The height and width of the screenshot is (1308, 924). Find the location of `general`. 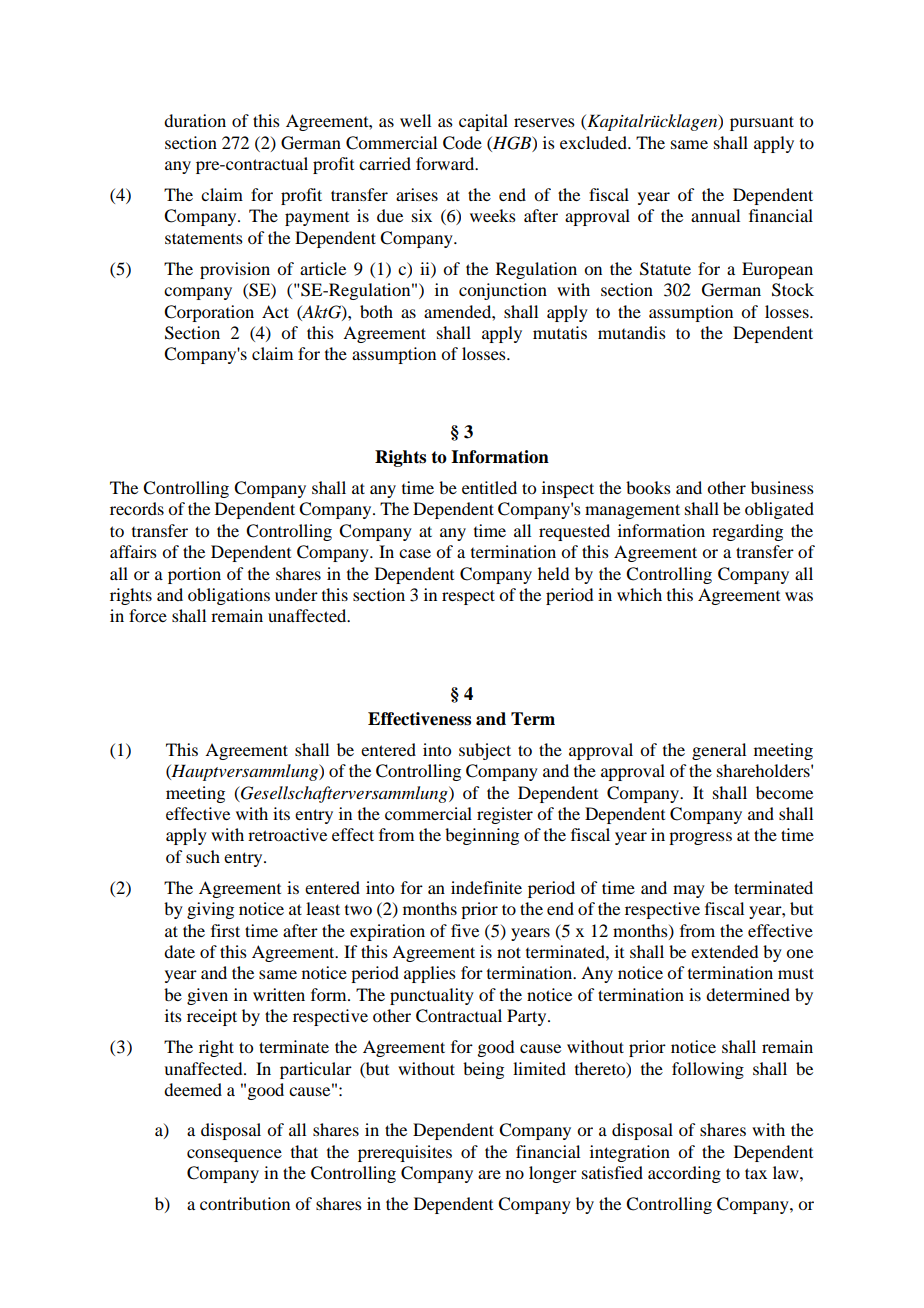

general is located at coordinates (719, 751).
